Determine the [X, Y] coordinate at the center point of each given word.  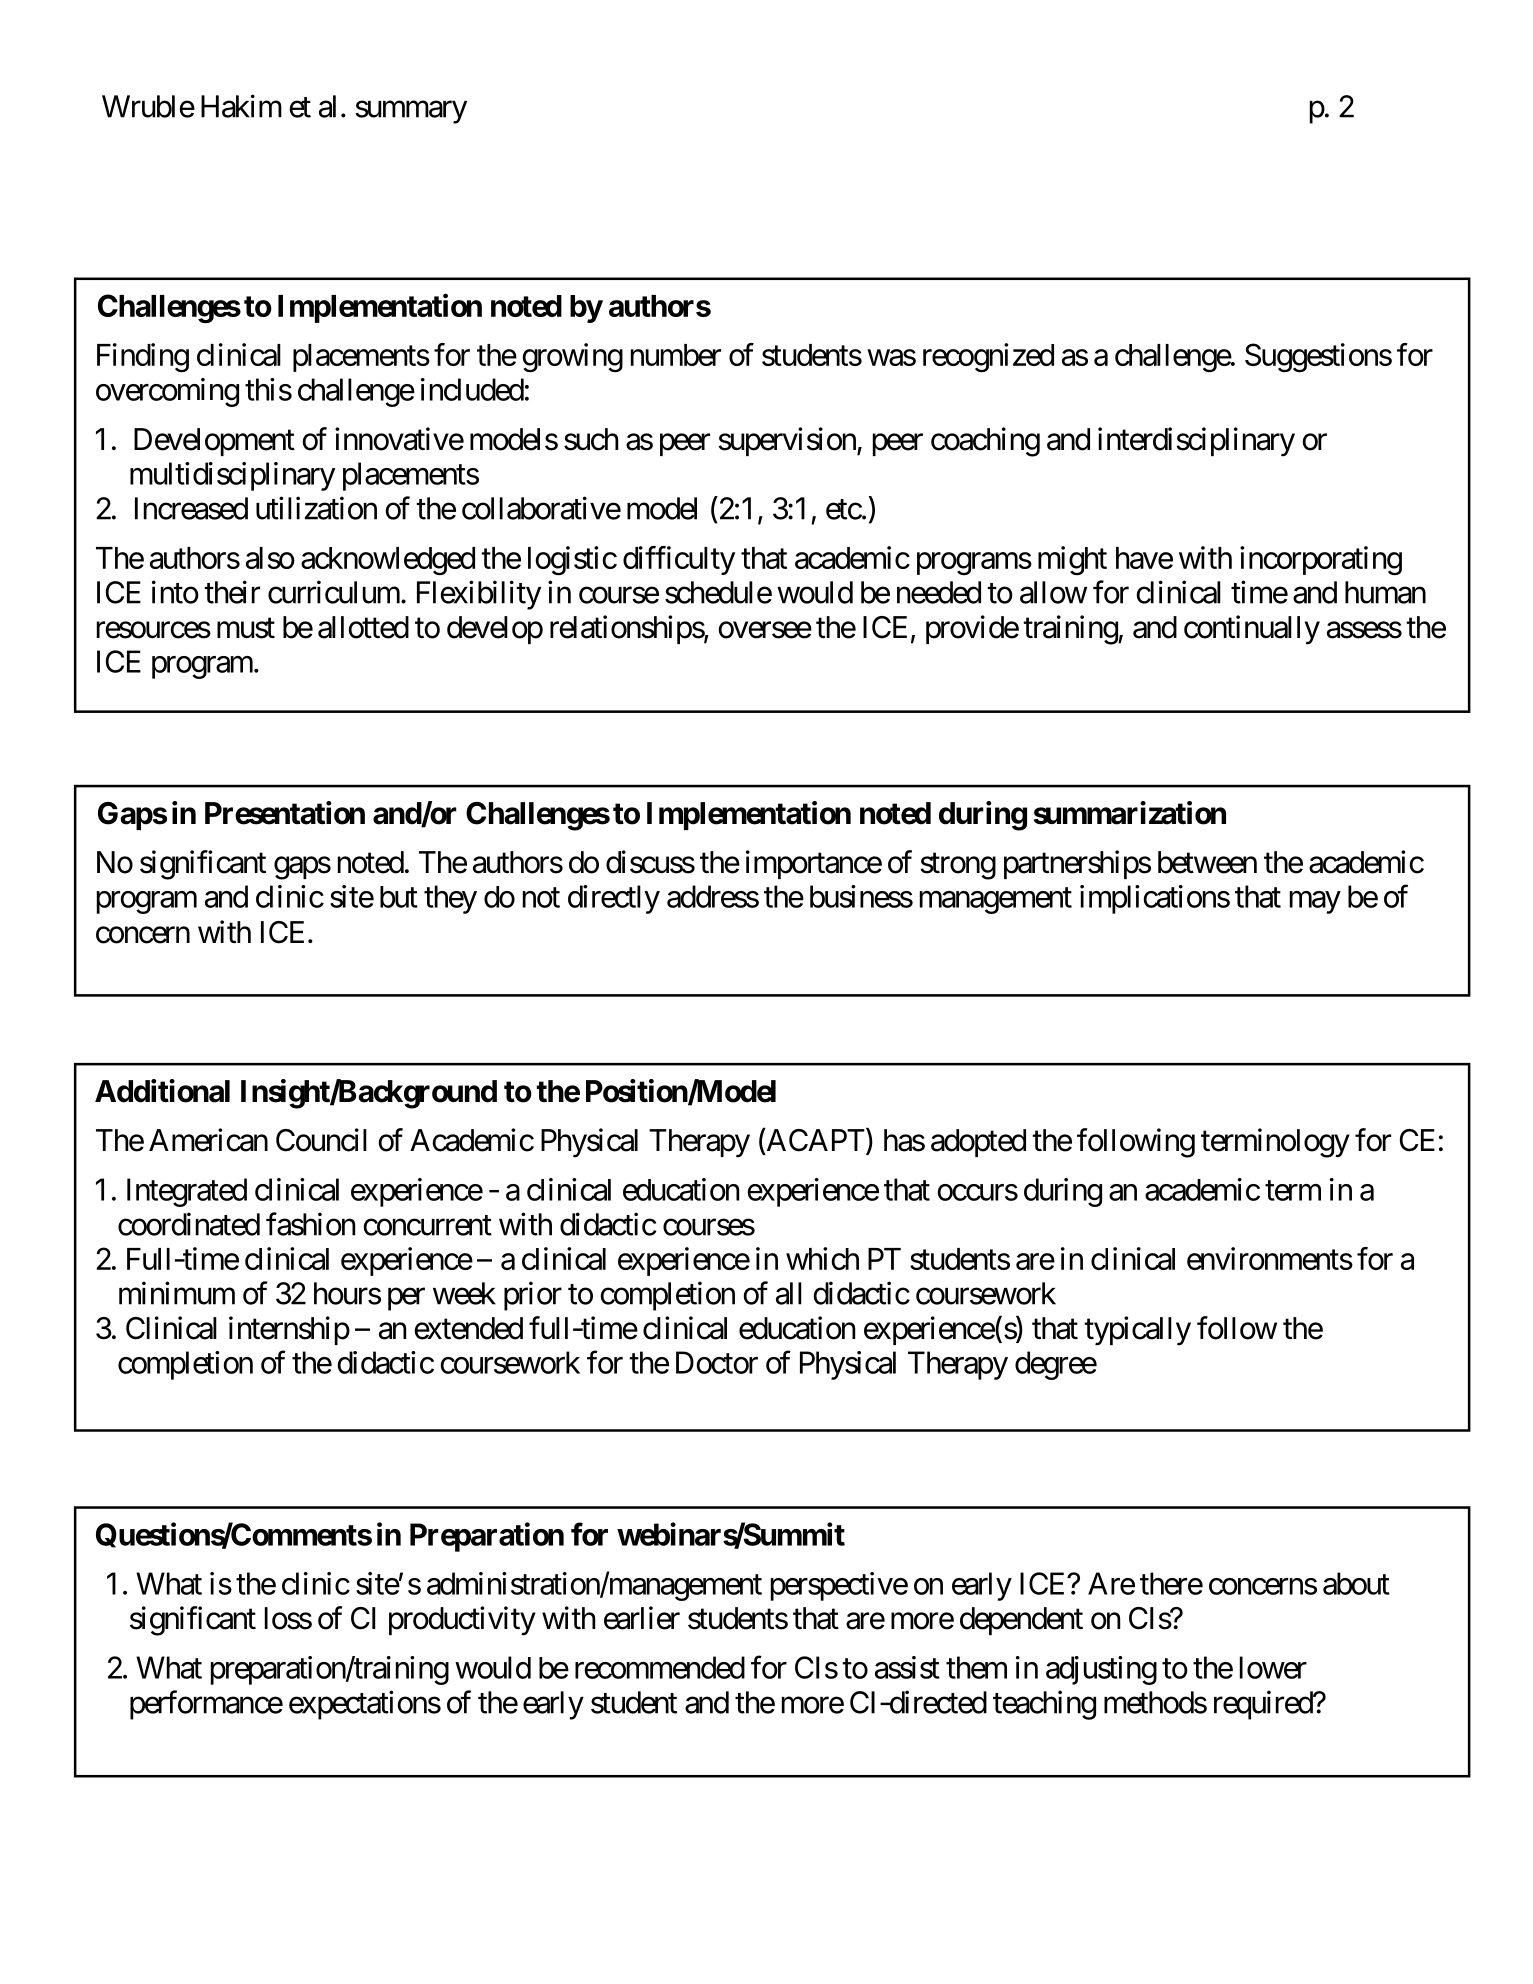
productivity [462, 1621]
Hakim [241, 106]
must [246, 628]
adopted [978, 1143]
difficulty [679, 560]
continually [1252, 630]
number [676, 355]
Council [321, 1140]
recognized [988, 358]
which [822, 1258]
